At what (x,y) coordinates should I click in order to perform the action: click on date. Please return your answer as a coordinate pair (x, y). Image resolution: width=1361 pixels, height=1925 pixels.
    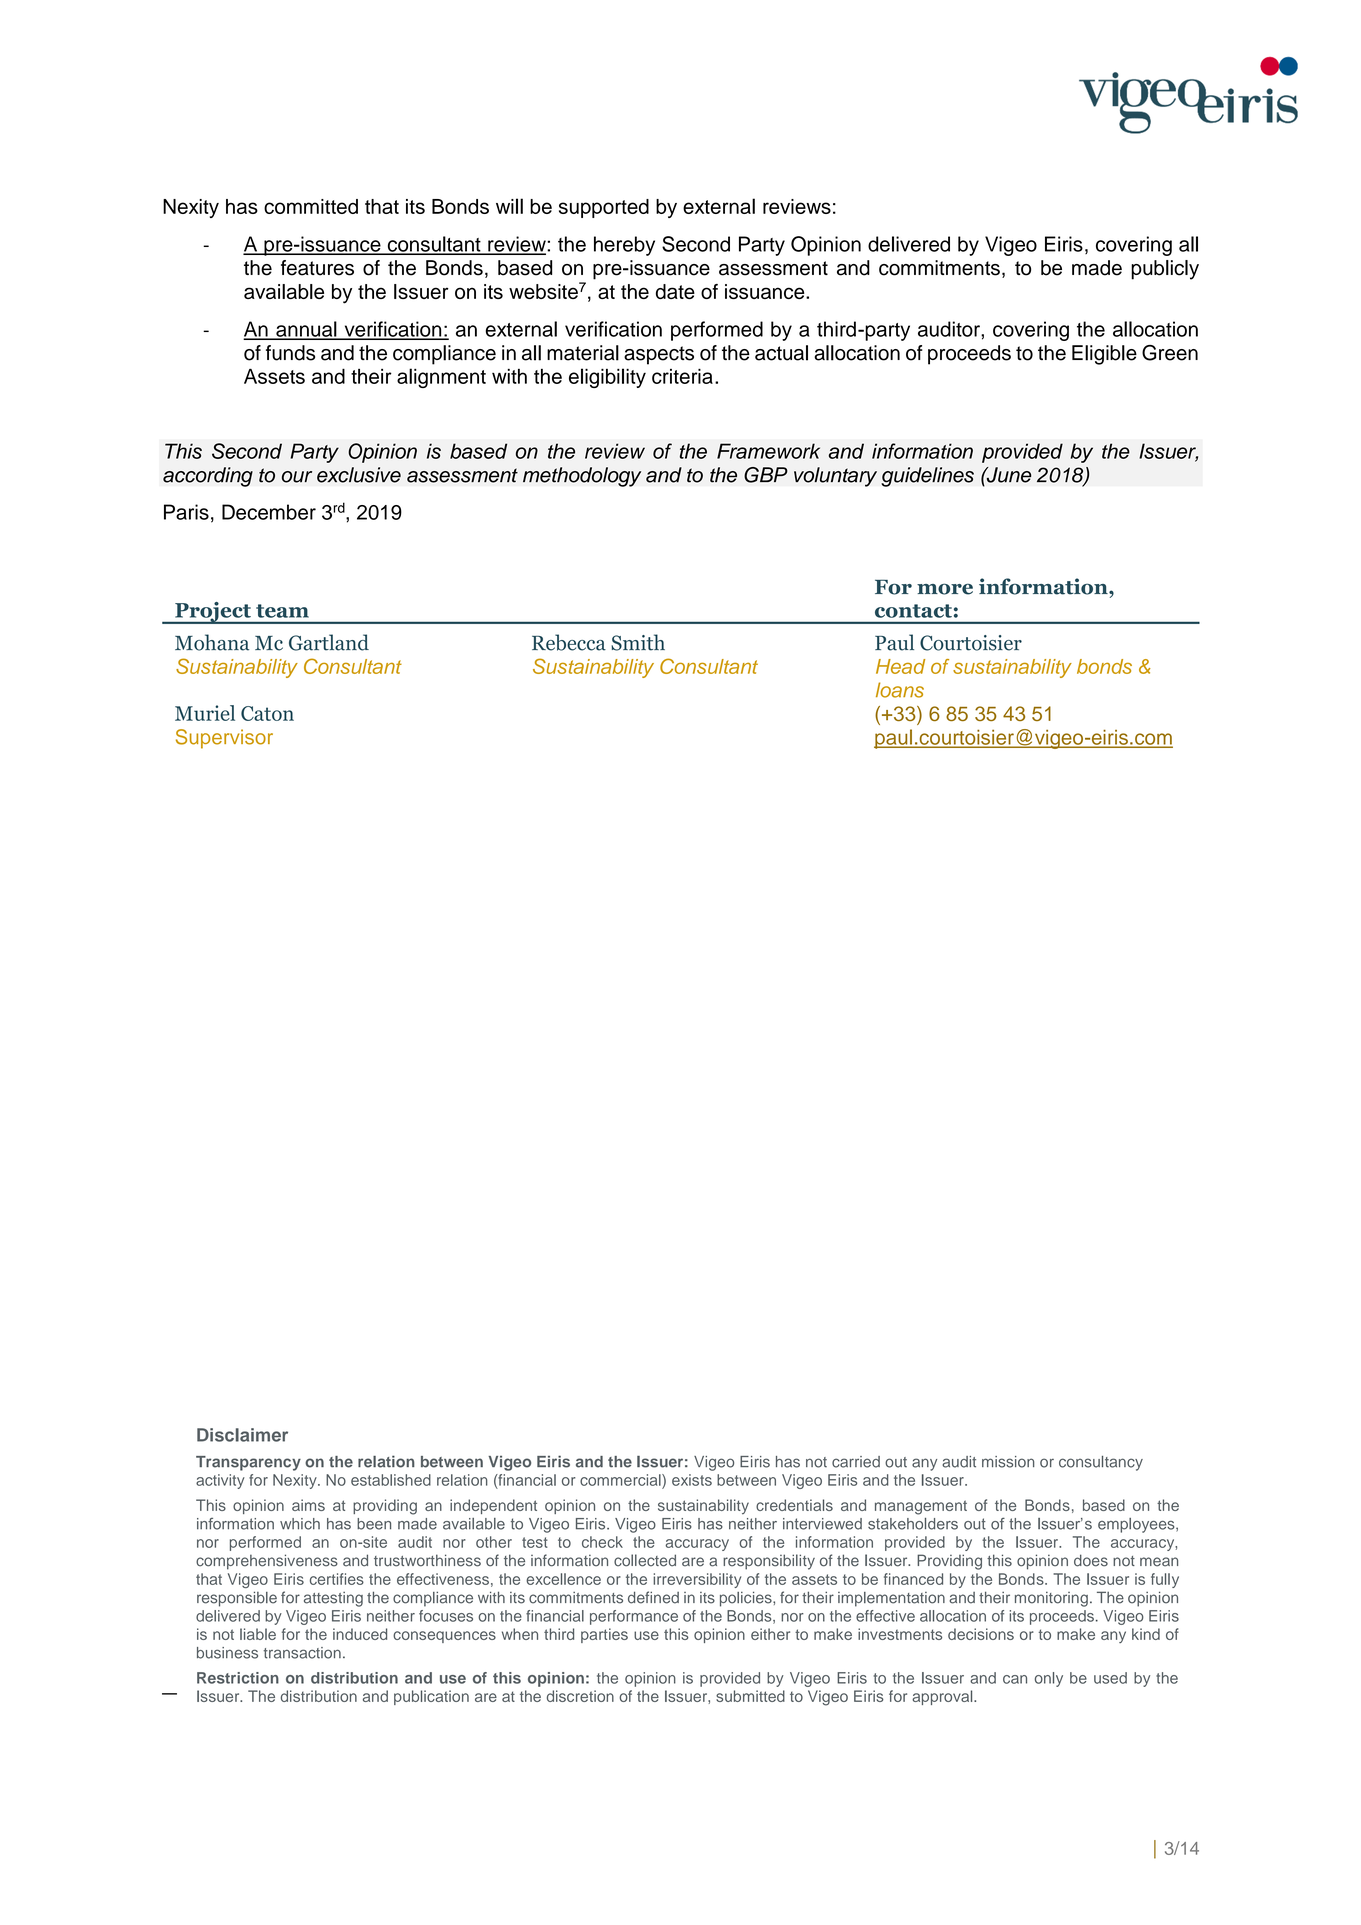
    Looking at the image, I should click on (675, 291).
